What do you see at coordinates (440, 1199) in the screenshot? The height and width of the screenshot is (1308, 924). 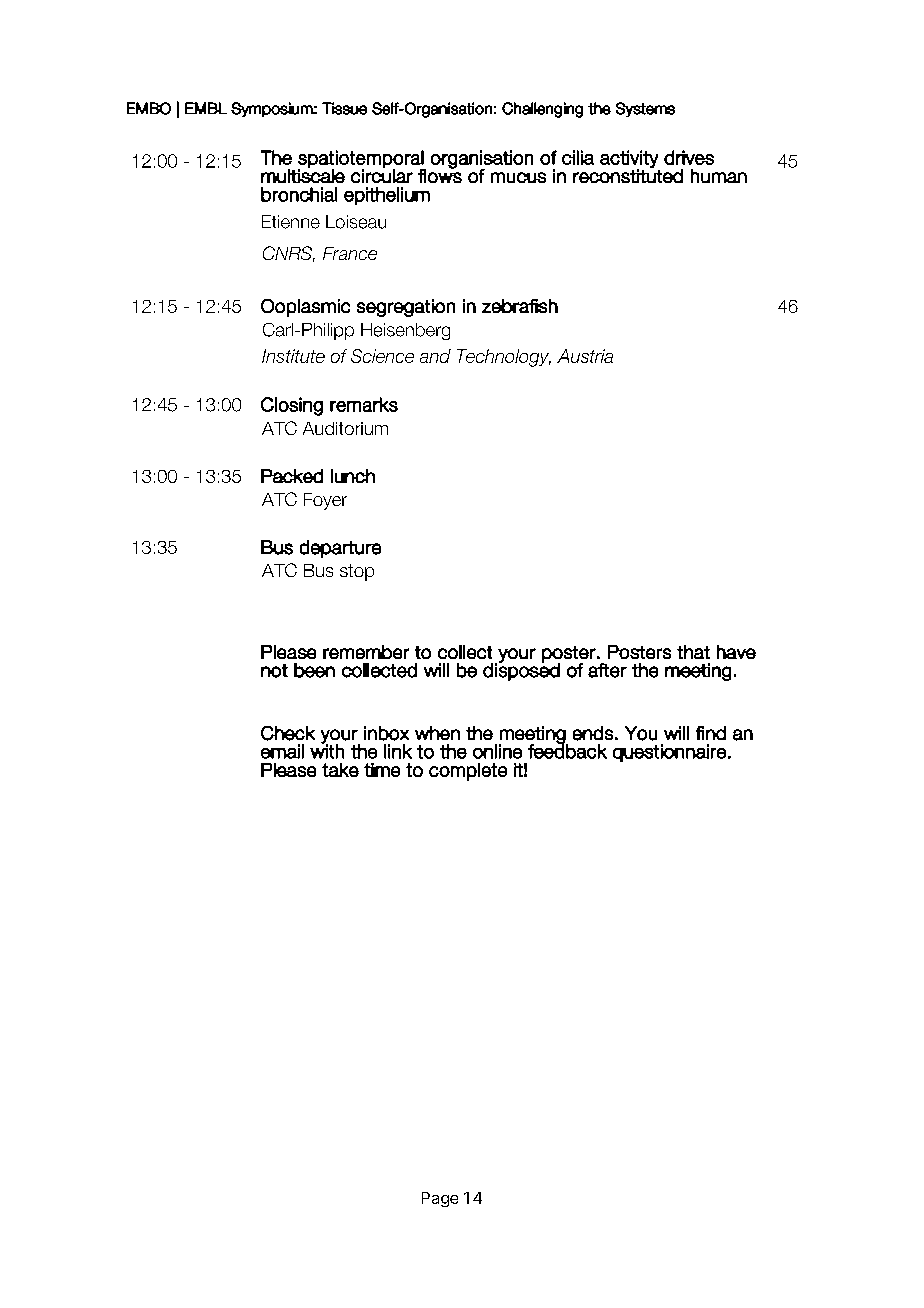 I see `Page` at bounding box center [440, 1199].
